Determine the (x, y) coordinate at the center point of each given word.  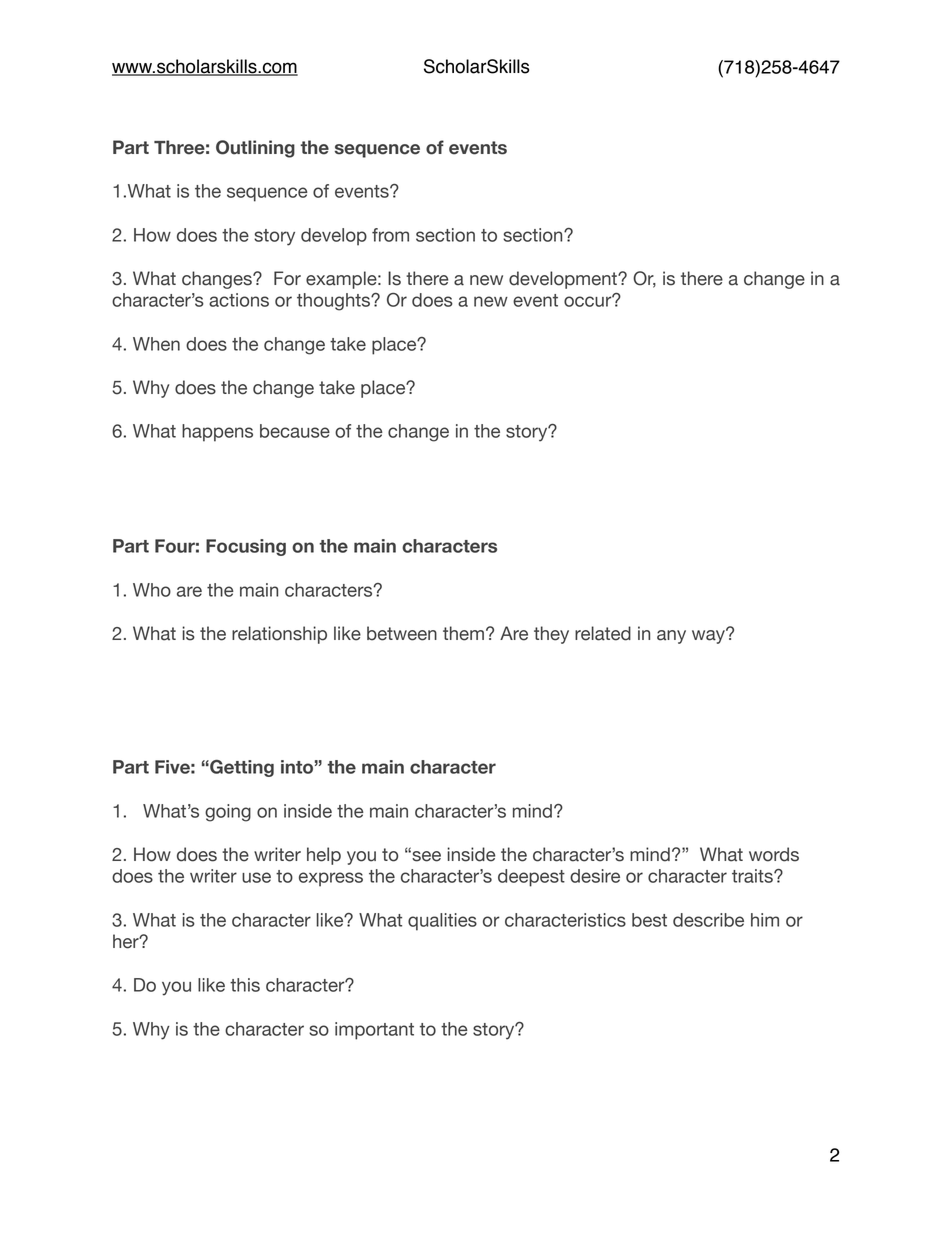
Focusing (246, 547)
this (245, 985)
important (374, 1031)
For (287, 278)
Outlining (255, 149)
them (463, 633)
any (671, 637)
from (390, 235)
